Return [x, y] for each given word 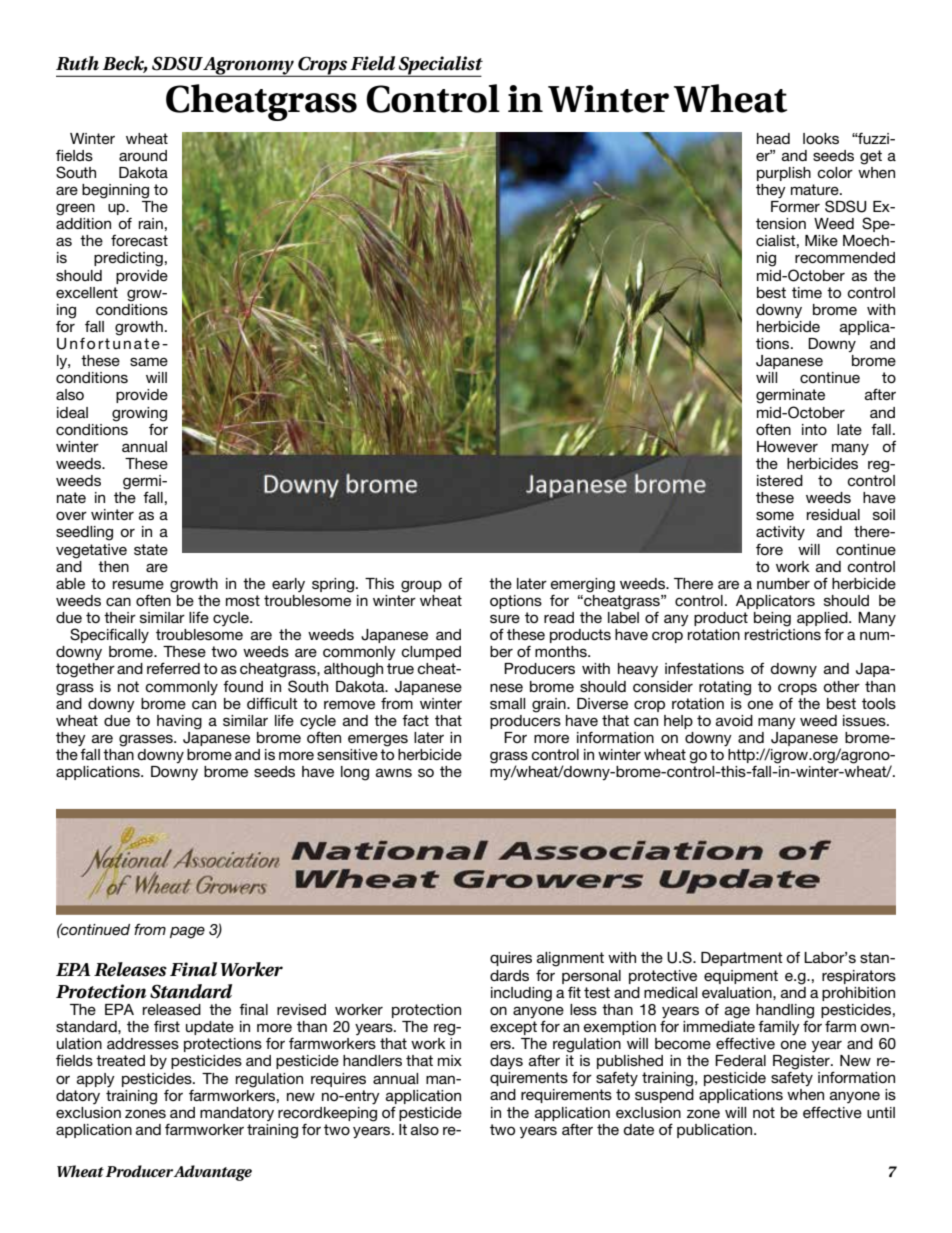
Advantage [213, 1173]
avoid [734, 720]
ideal [72, 412]
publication [716, 1131]
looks [821, 138]
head [773, 138]
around [143, 155]
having [179, 722]
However [787, 446]
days [506, 1062]
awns [394, 772]
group [421, 586]
